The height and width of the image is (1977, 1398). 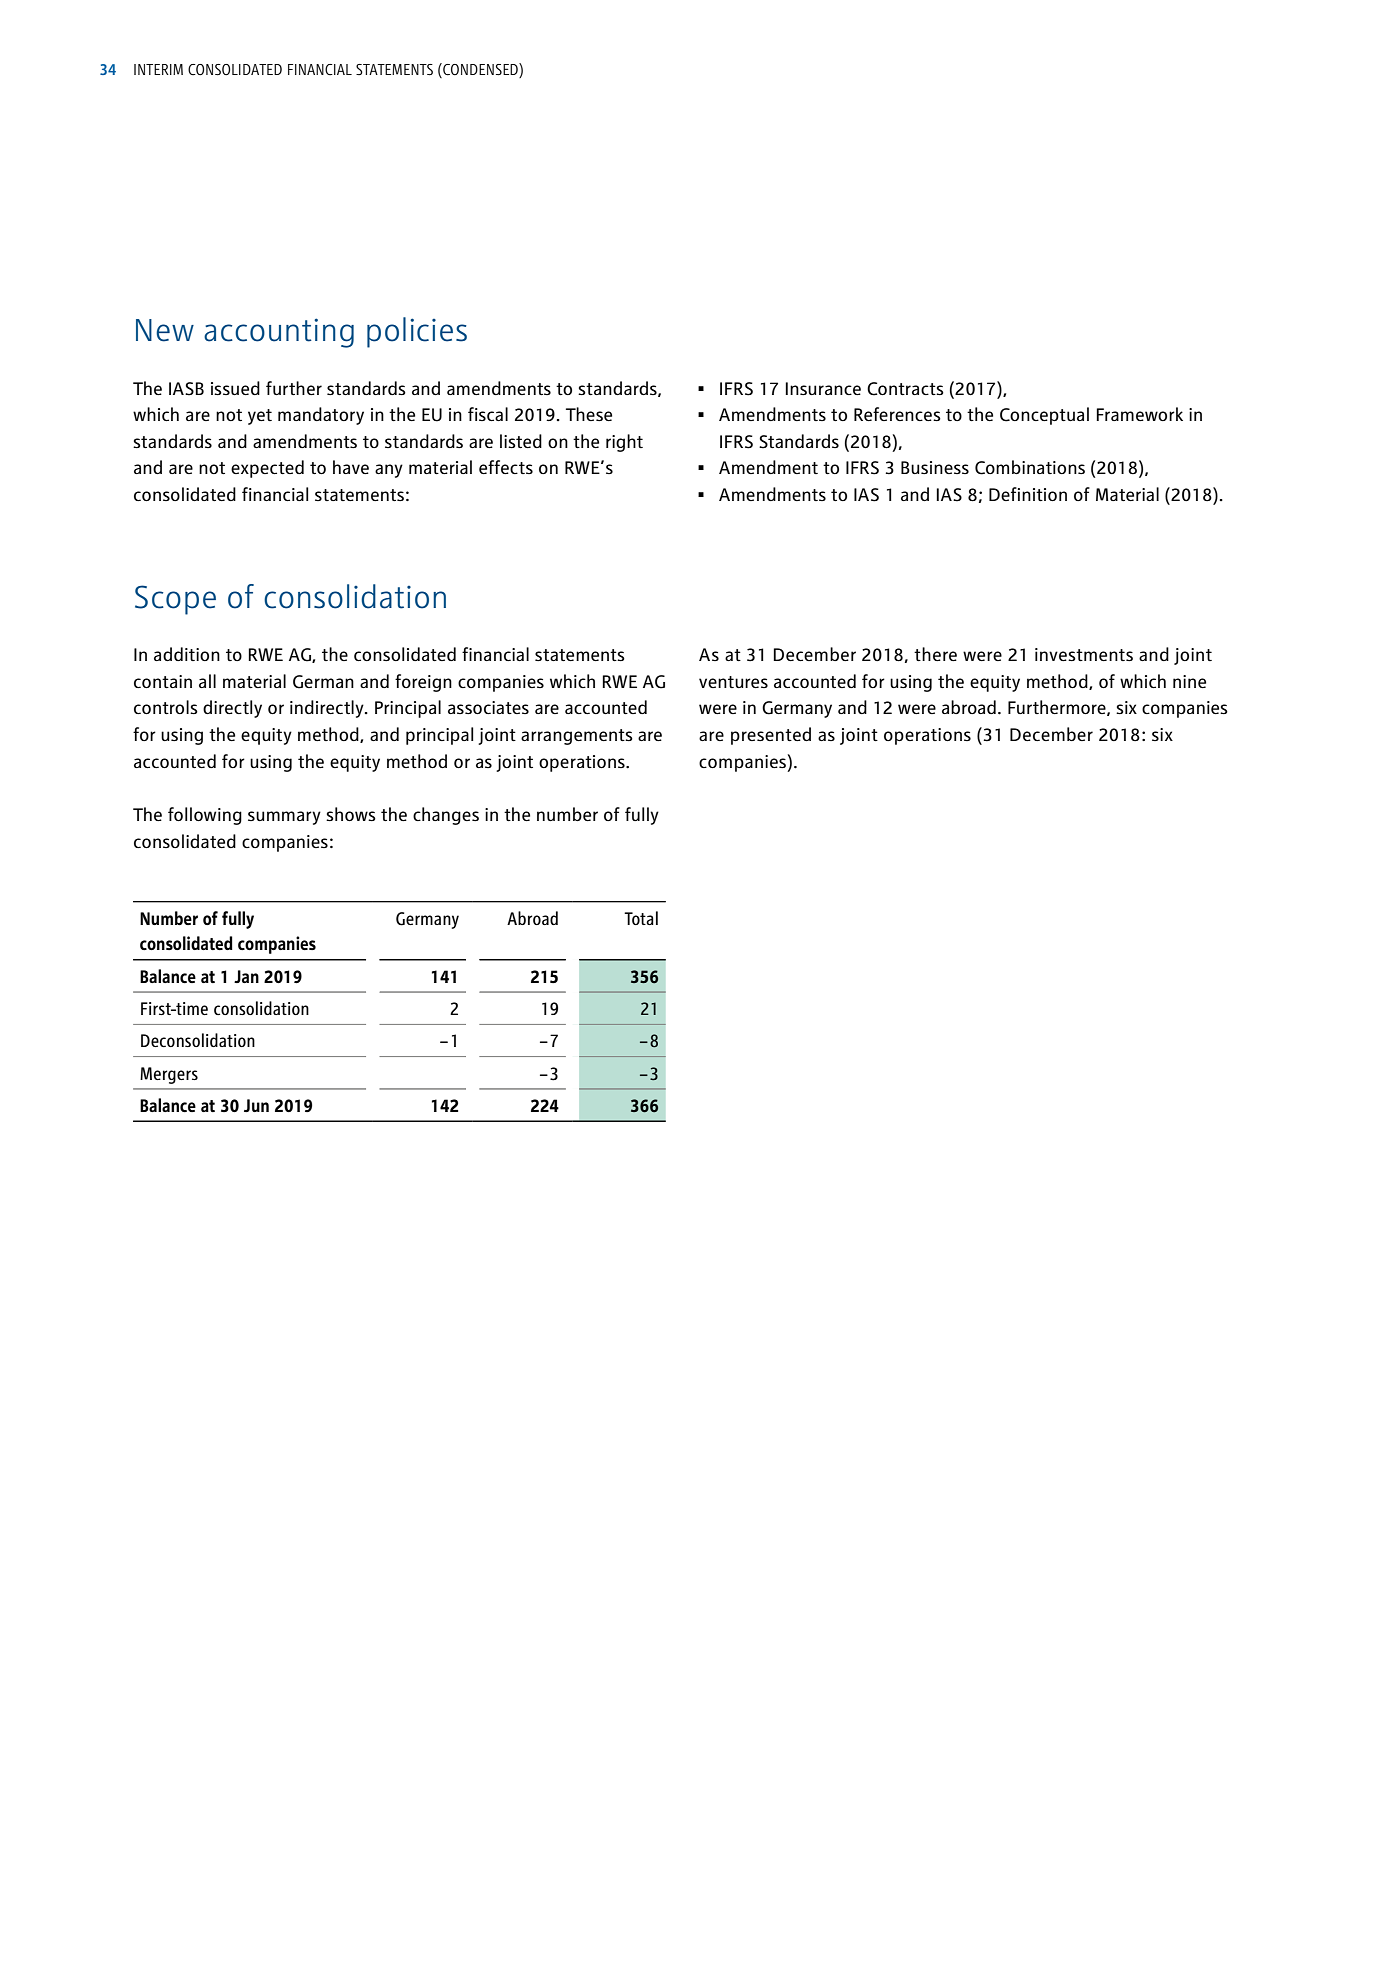 What do you see at coordinates (641, 918) in the image?
I see `Total` at bounding box center [641, 918].
